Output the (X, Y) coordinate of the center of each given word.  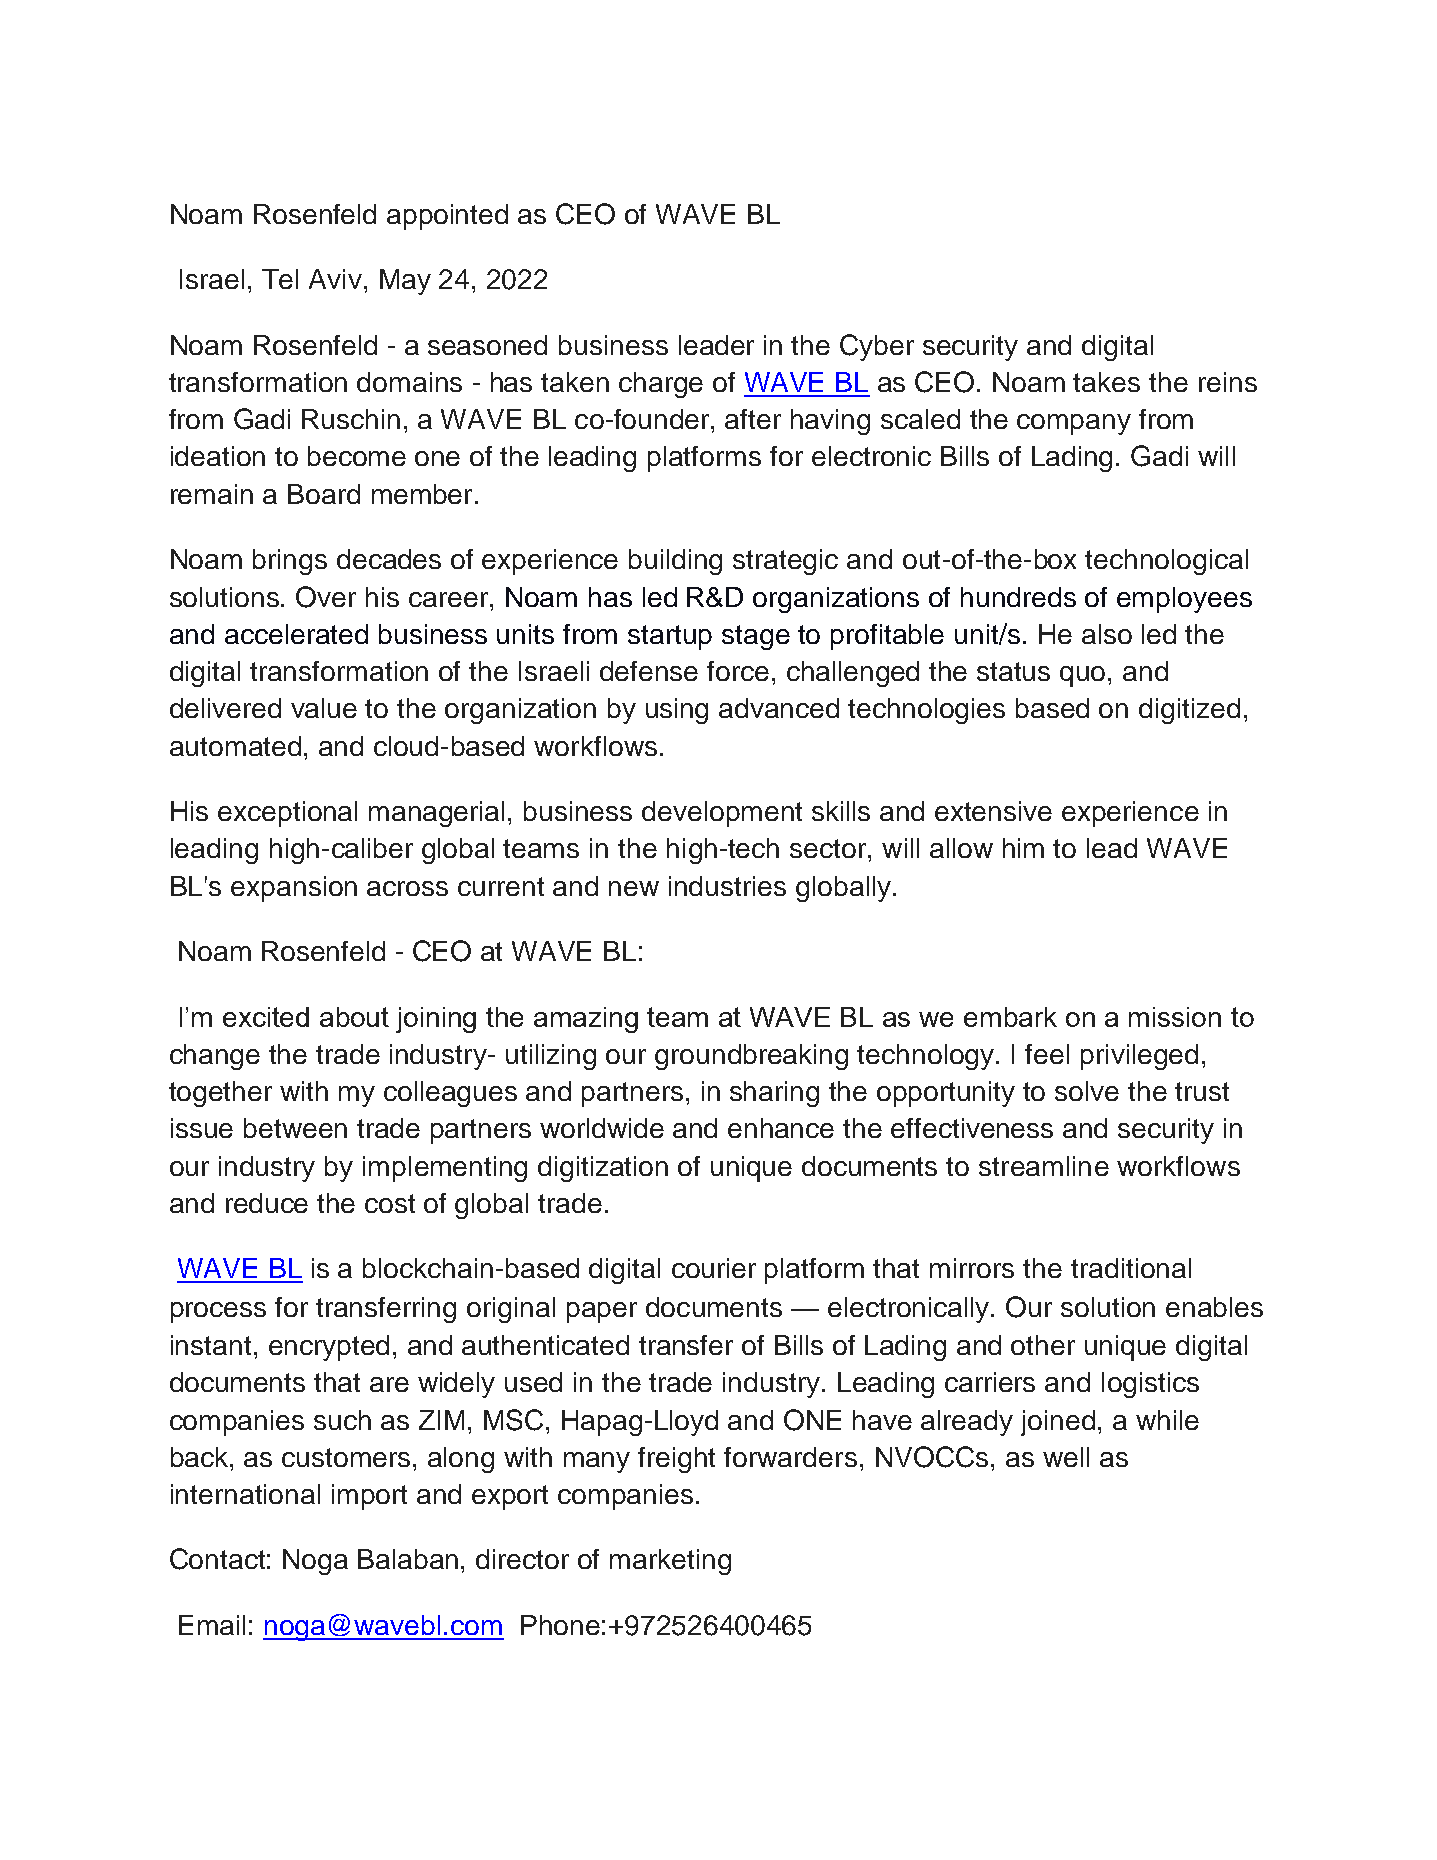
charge (661, 385)
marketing (670, 1562)
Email (212, 1625)
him (1023, 848)
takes (1106, 382)
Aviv (335, 279)
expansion (294, 889)
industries (727, 886)
